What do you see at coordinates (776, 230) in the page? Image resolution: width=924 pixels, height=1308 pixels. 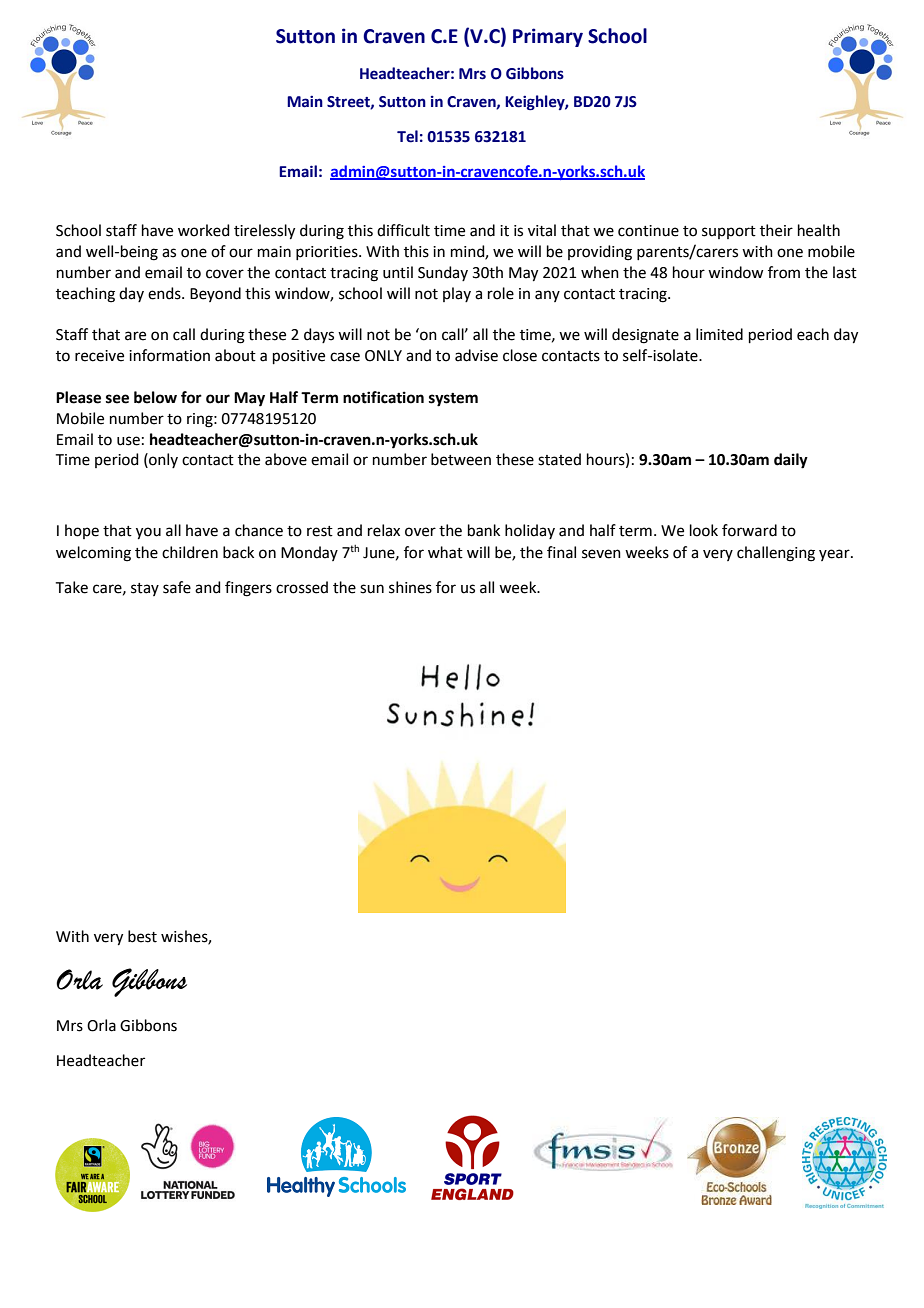 I see `their` at bounding box center [776, 230].
